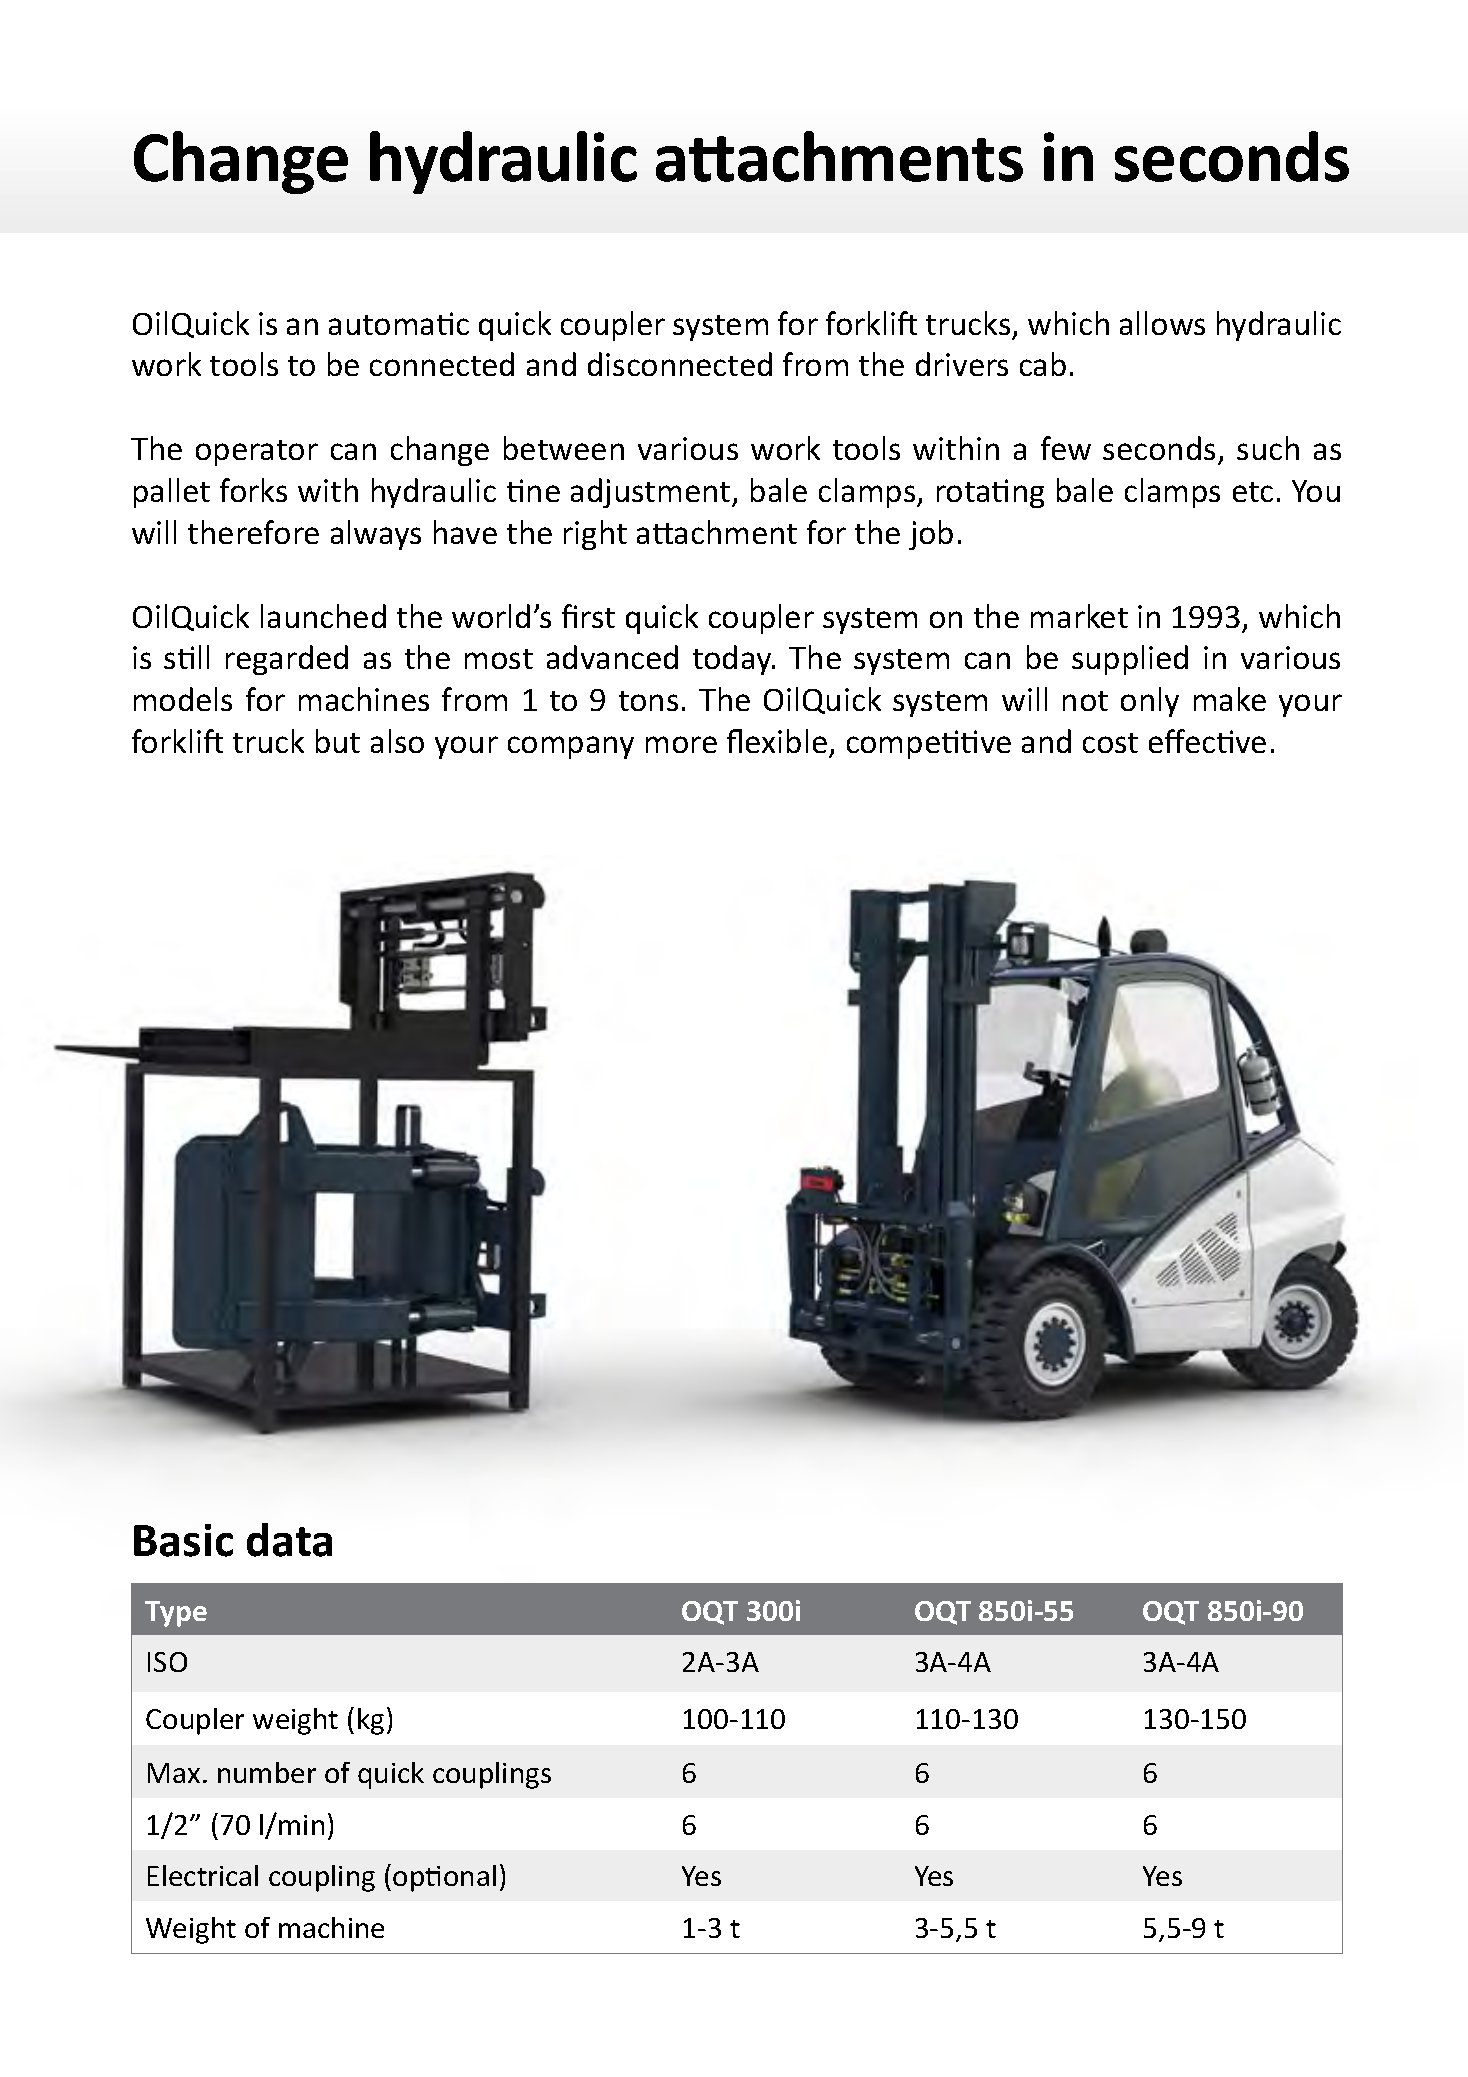 The image size is (1468, 2077). Describe the element at coordinates (444, 1878) in the image. I see `optional` at that location.
